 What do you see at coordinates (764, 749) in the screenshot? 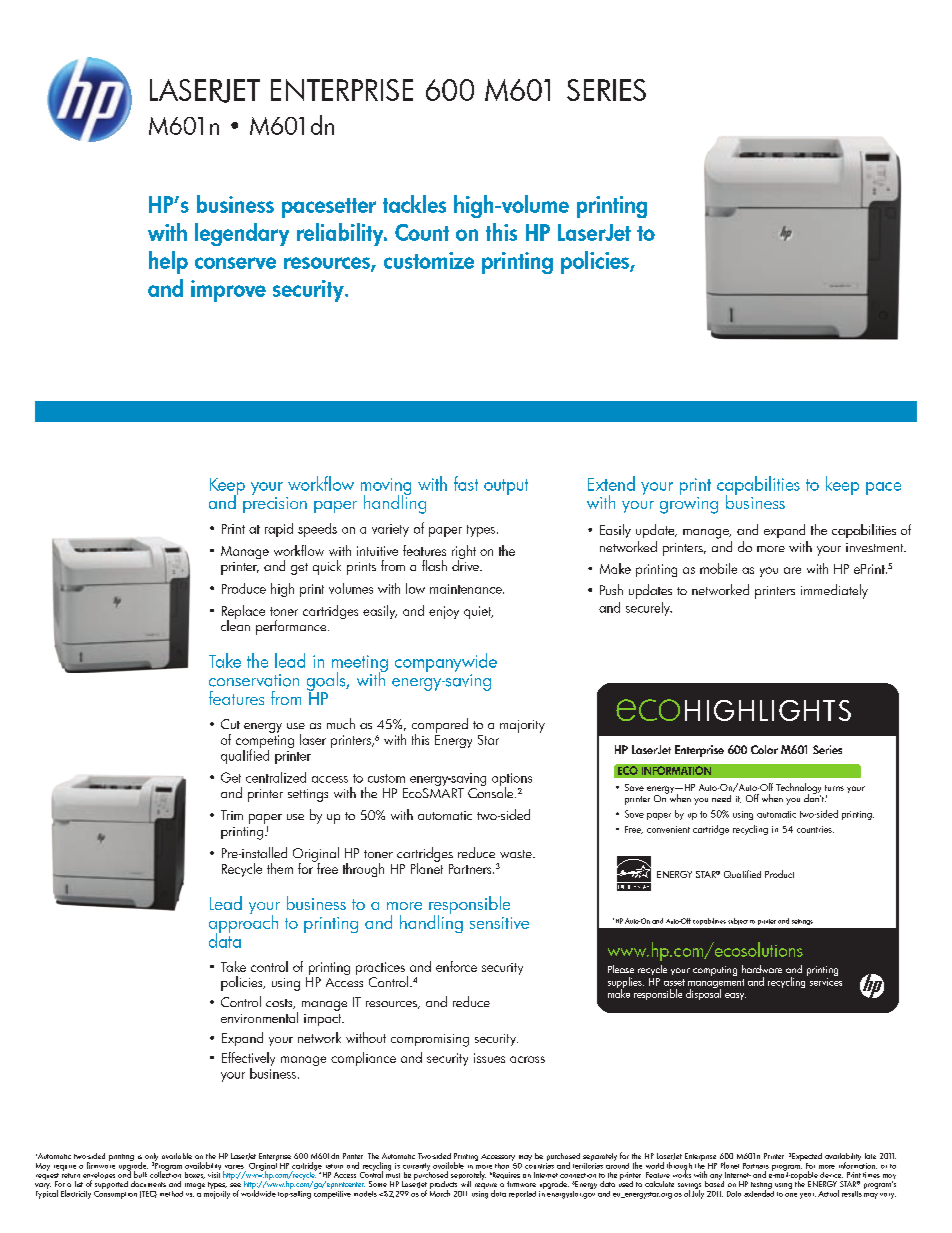
I see `Color` at bounding box center [764, 749].
